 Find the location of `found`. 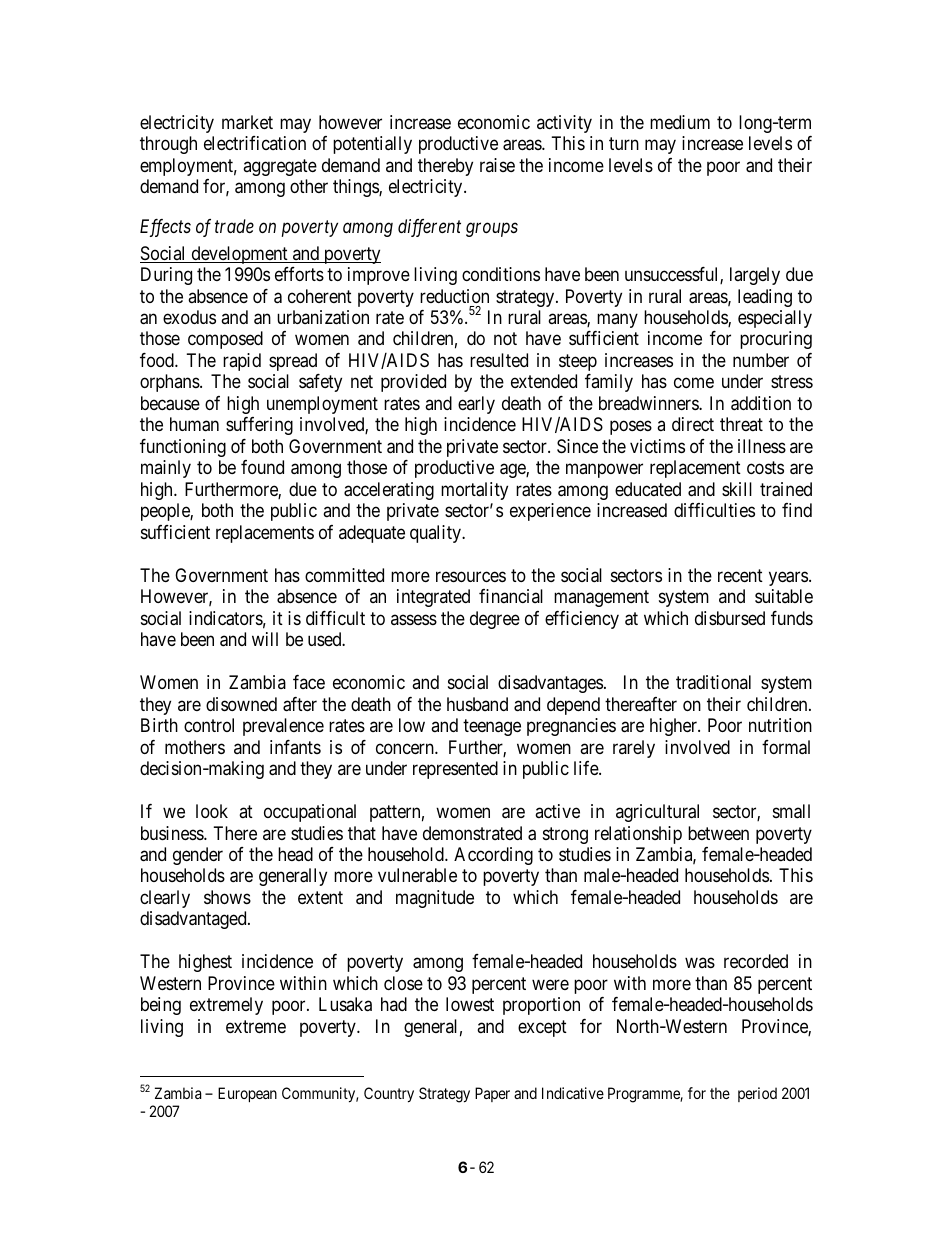

found is located at coordinates (262, 467).
